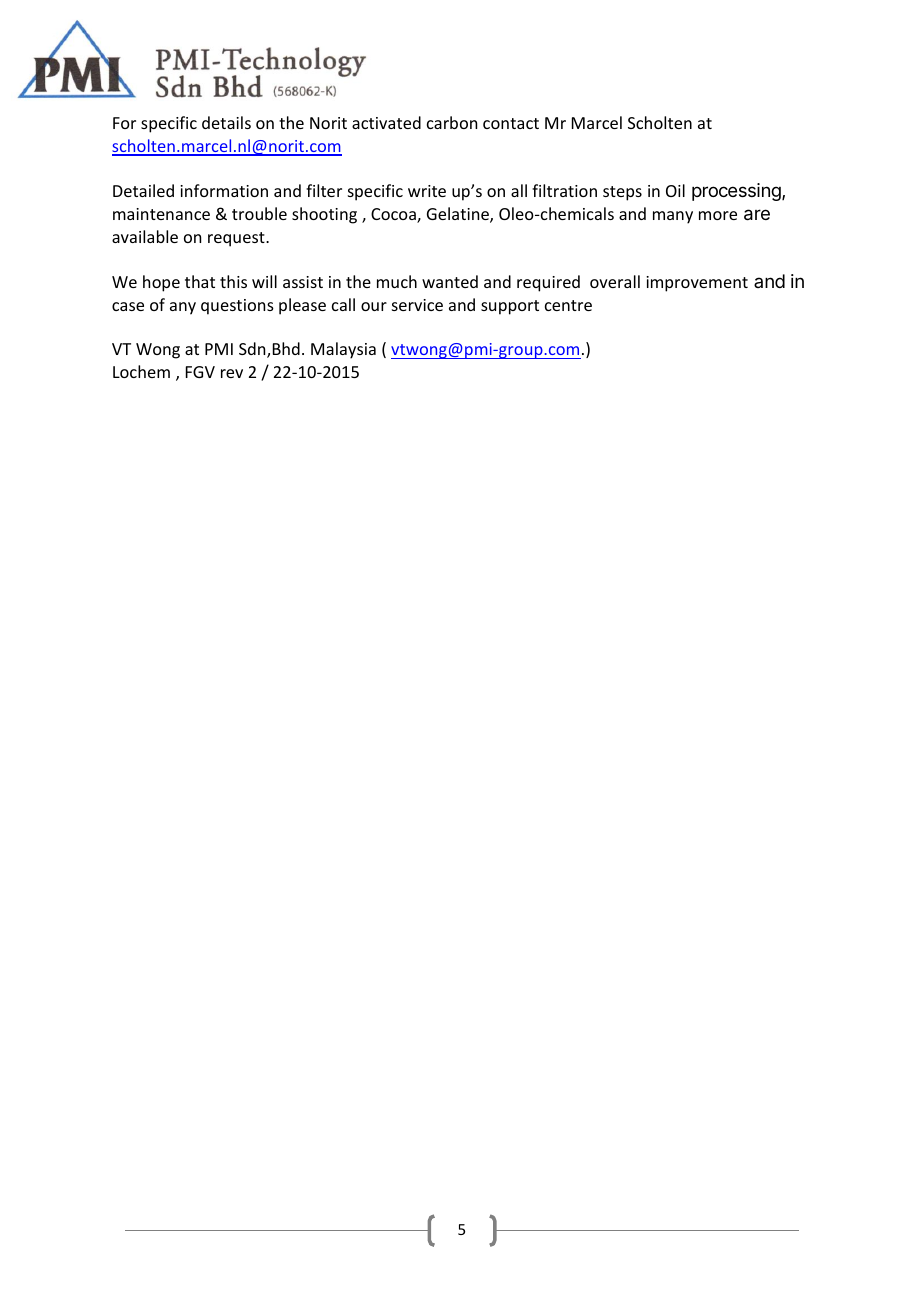  I want to click on carbon, so click(452, 122).
